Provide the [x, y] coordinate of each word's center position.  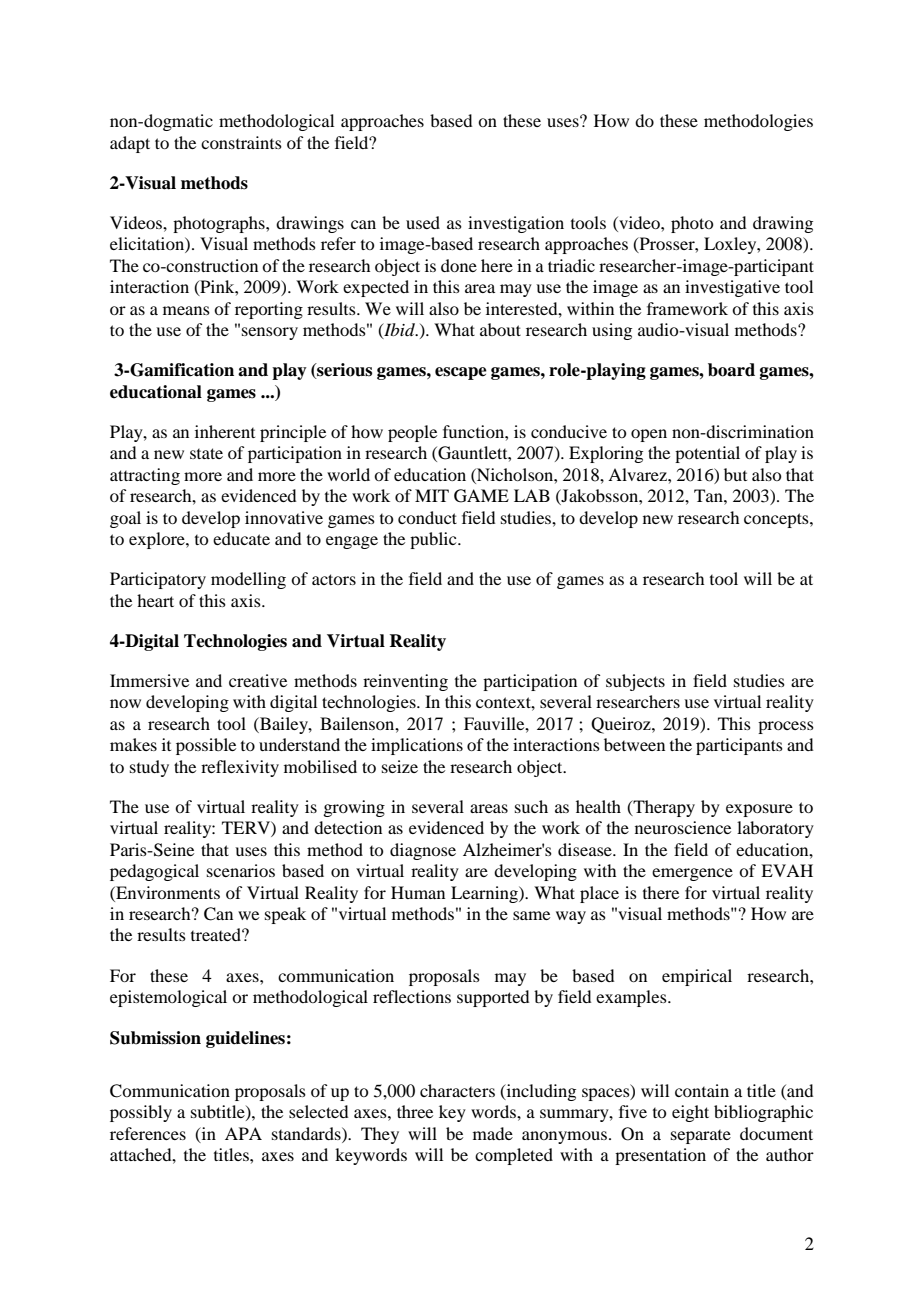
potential [707, 454]
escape [461, 373]
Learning [485, 894]
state [206, 453]
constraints [241, 142]
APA [243, 1133]
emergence [692, 874]
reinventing [405, 682]
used [423, 222]
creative [258, 680]
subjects [635, 682]
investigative [732, 288]
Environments [167, 892]
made [493, 1133]
